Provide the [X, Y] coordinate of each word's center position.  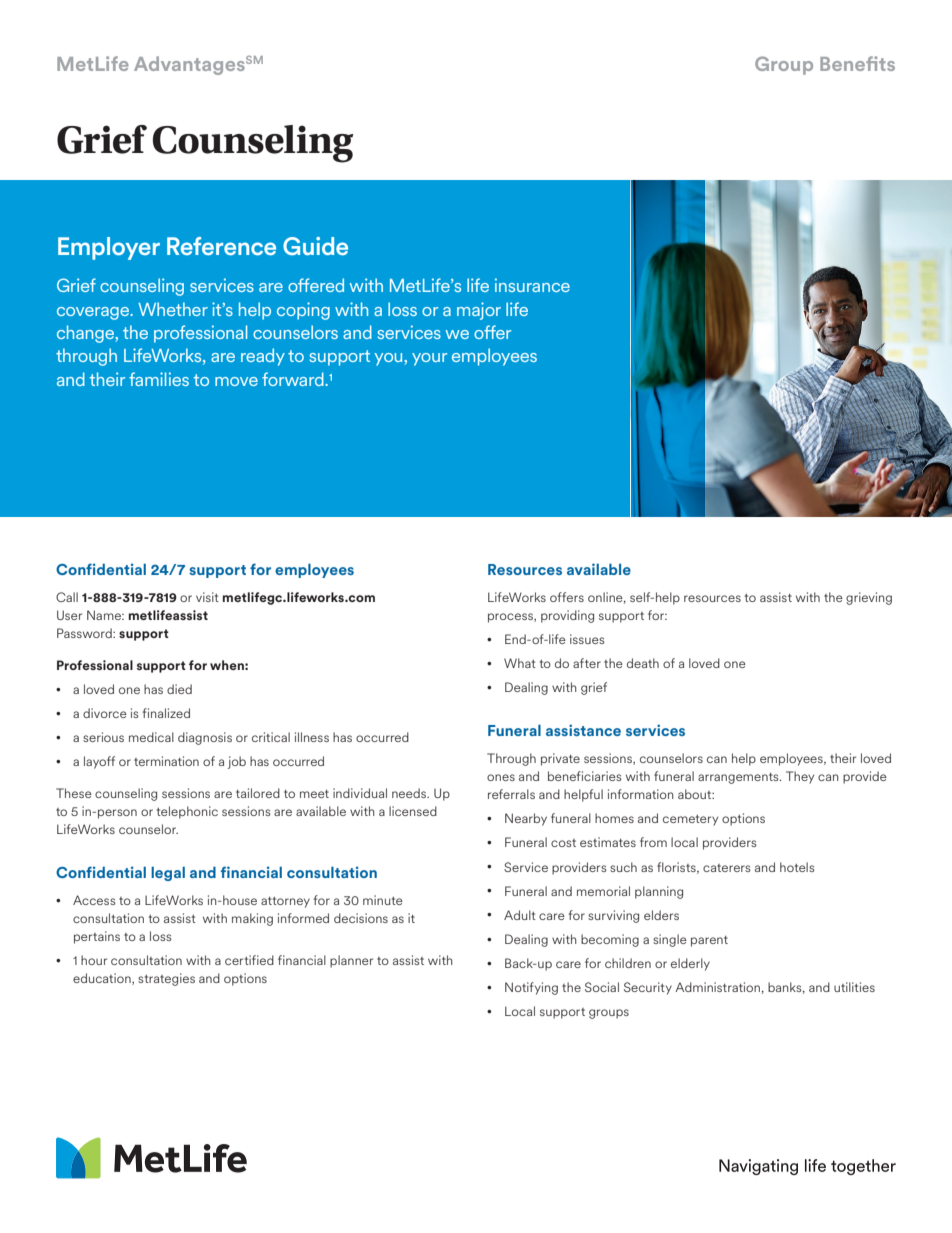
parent [709, 941]
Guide [315, 246]
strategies [166, 979]
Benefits [857, 63]
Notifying [531, 988]
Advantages [189, 65]
